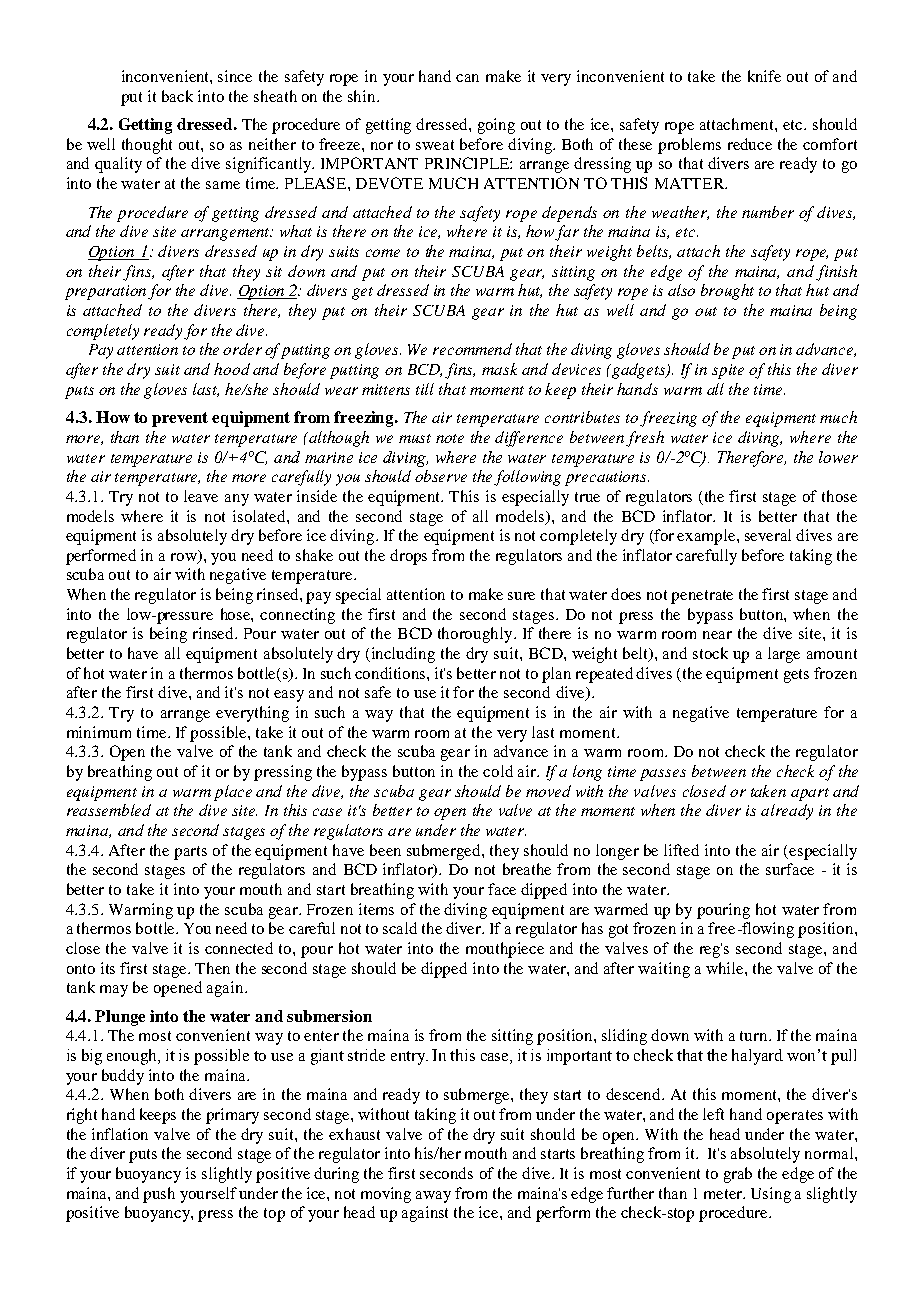 The image size is (924, 1308). I want to click on apart, so click(810, 794).
